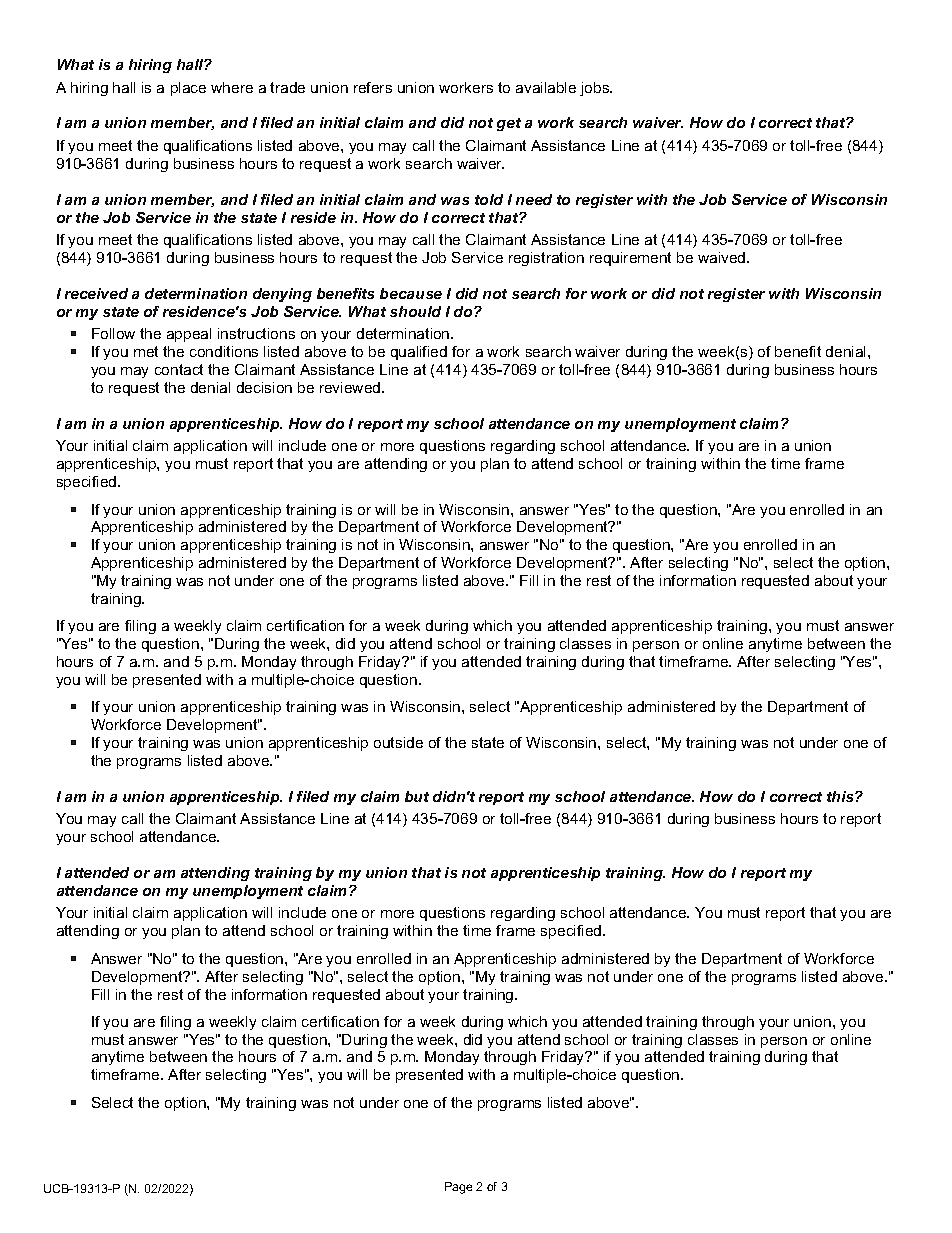 The width and height of the document is (952, 1233). Describe the element at coordinates (509, 124) in the document. I see `get` at that location.
